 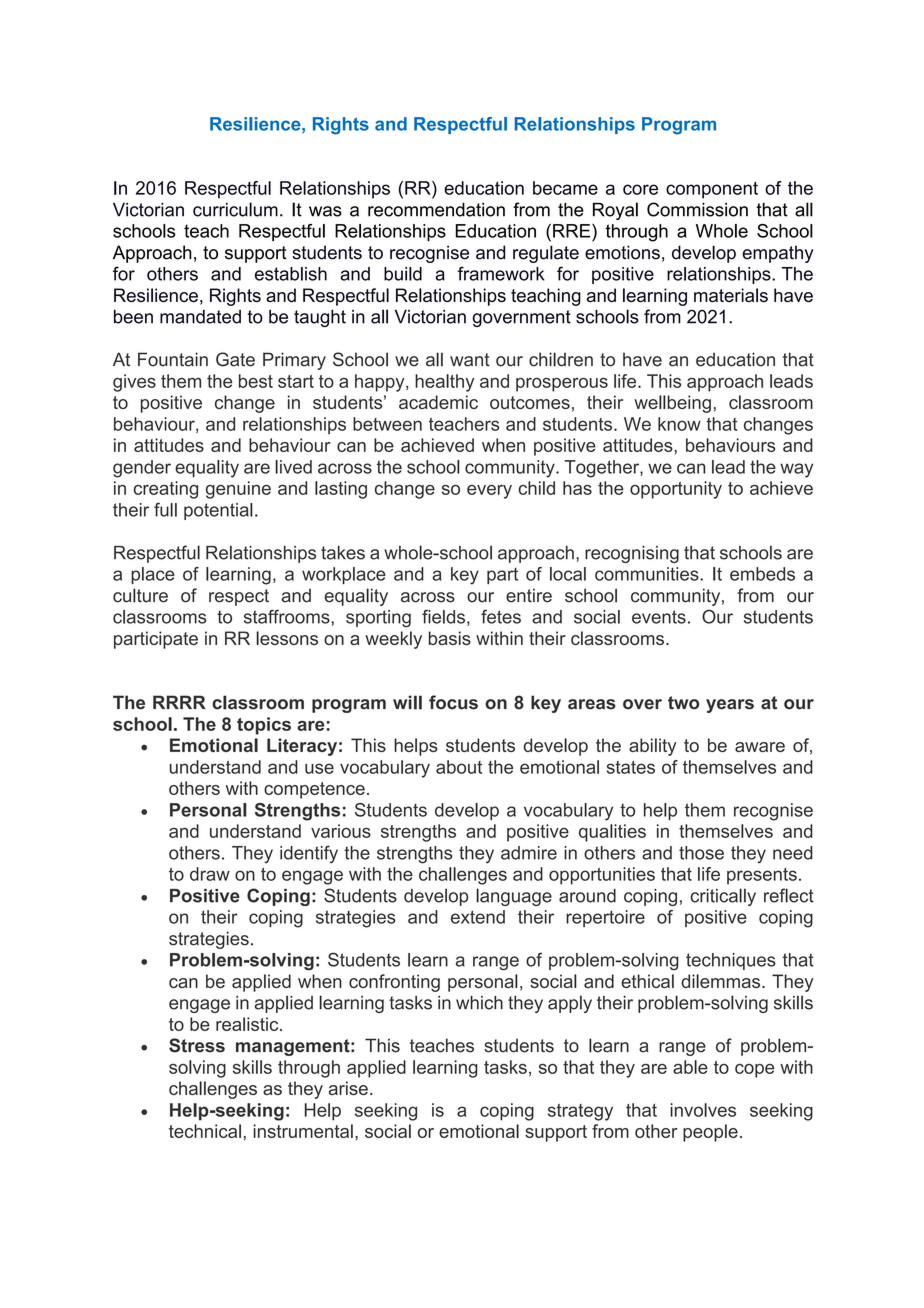 I want to click on best, so click(x=256, y=381).
